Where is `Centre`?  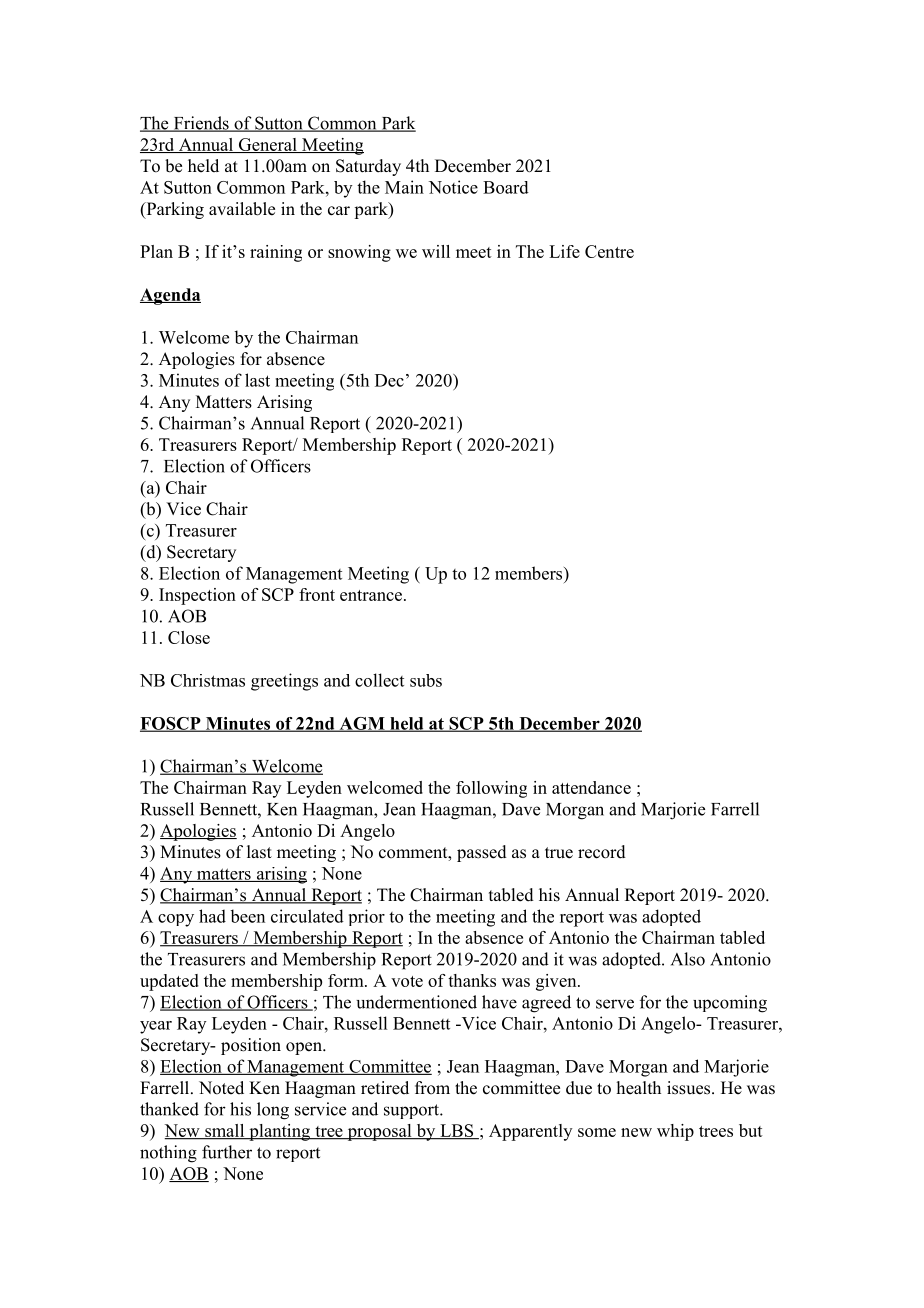 Centre is located at coordinates (609, 251).
